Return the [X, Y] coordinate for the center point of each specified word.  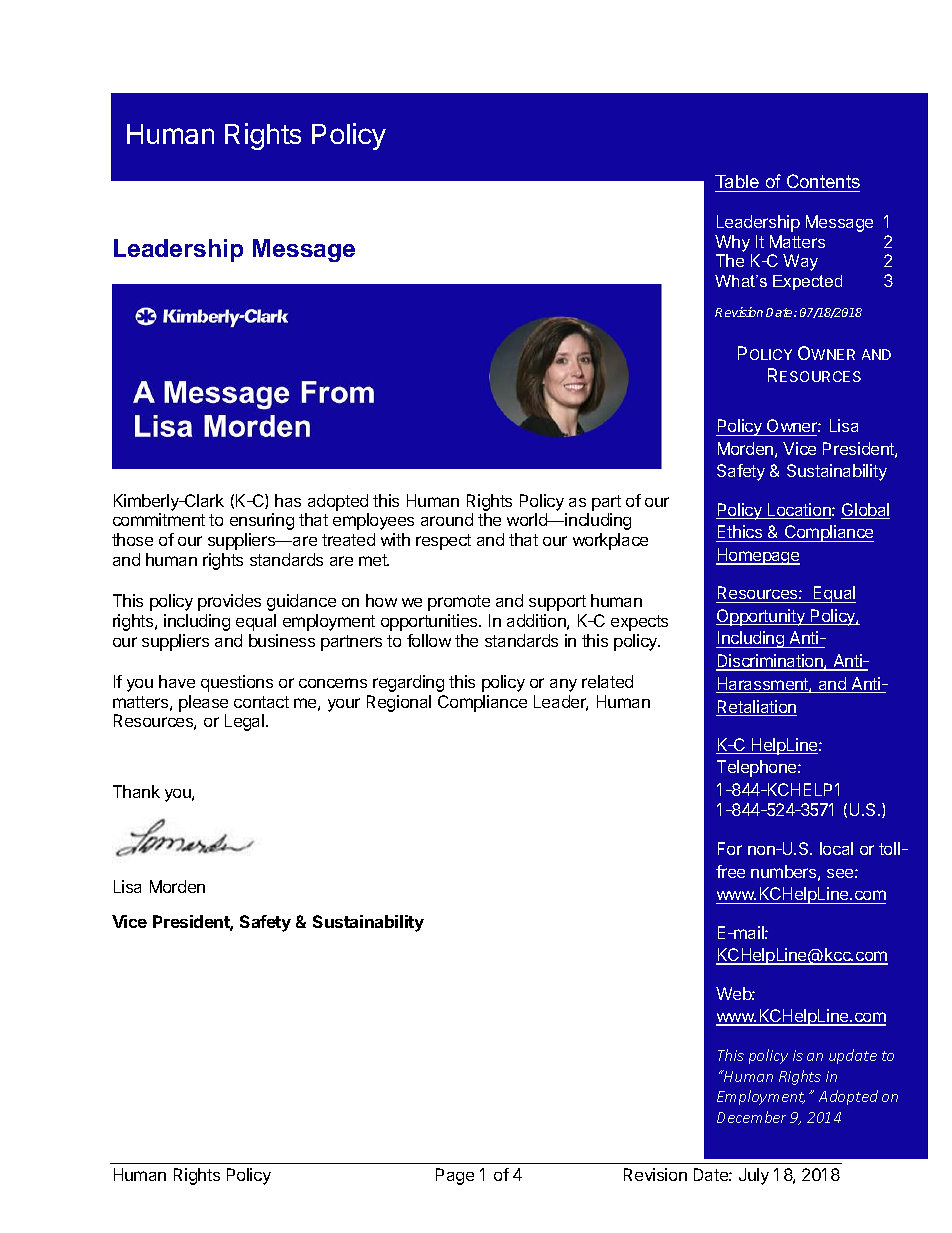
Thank [136, 791]
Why [732, 243]
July [754, 1176]
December [751, 1117]
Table [737, 181]
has [288, 500]
